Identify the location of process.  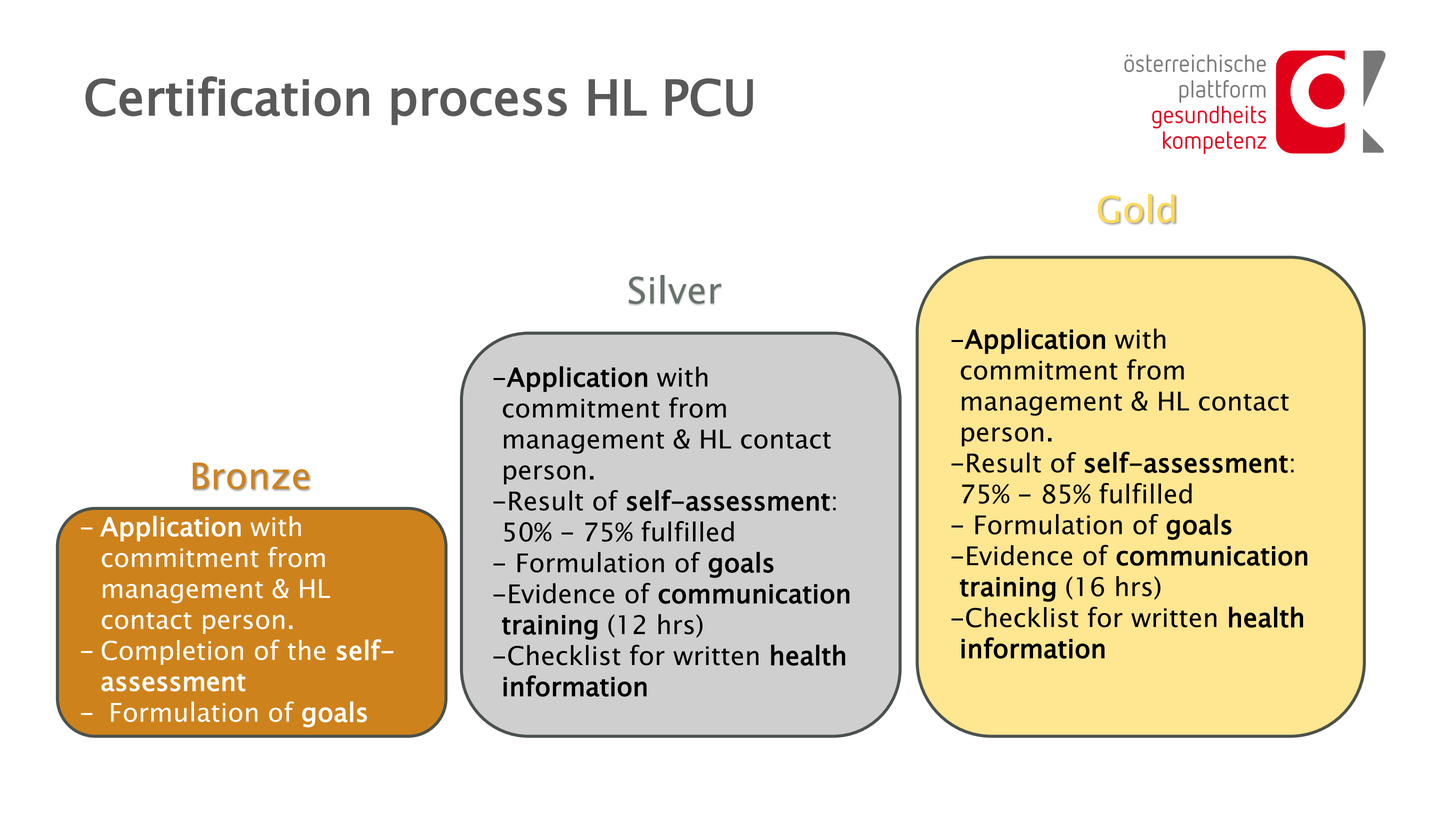
(479, 106).
